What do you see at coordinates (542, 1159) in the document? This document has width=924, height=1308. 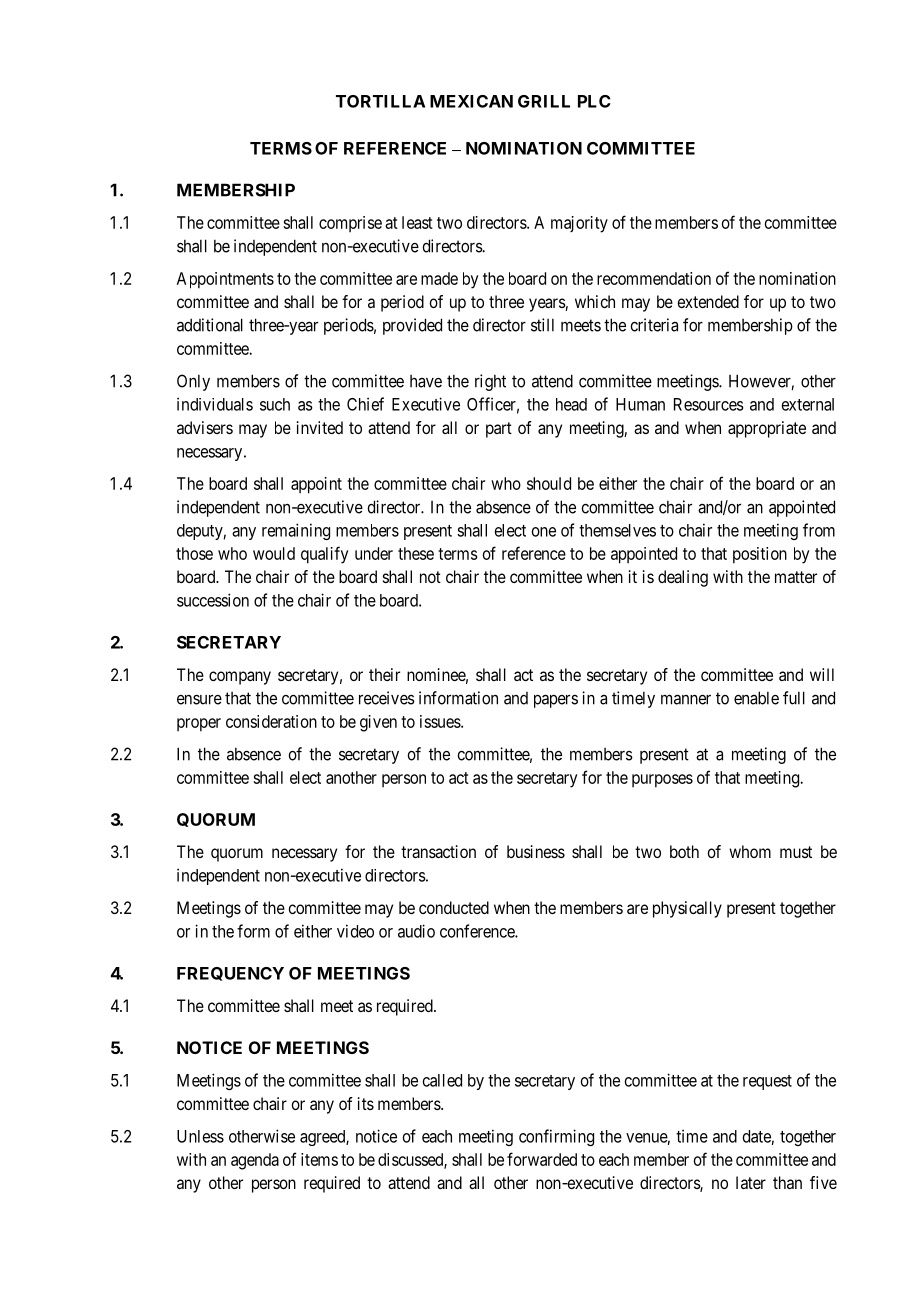 I see `forwarded` at bounding box center [542, 1159].
